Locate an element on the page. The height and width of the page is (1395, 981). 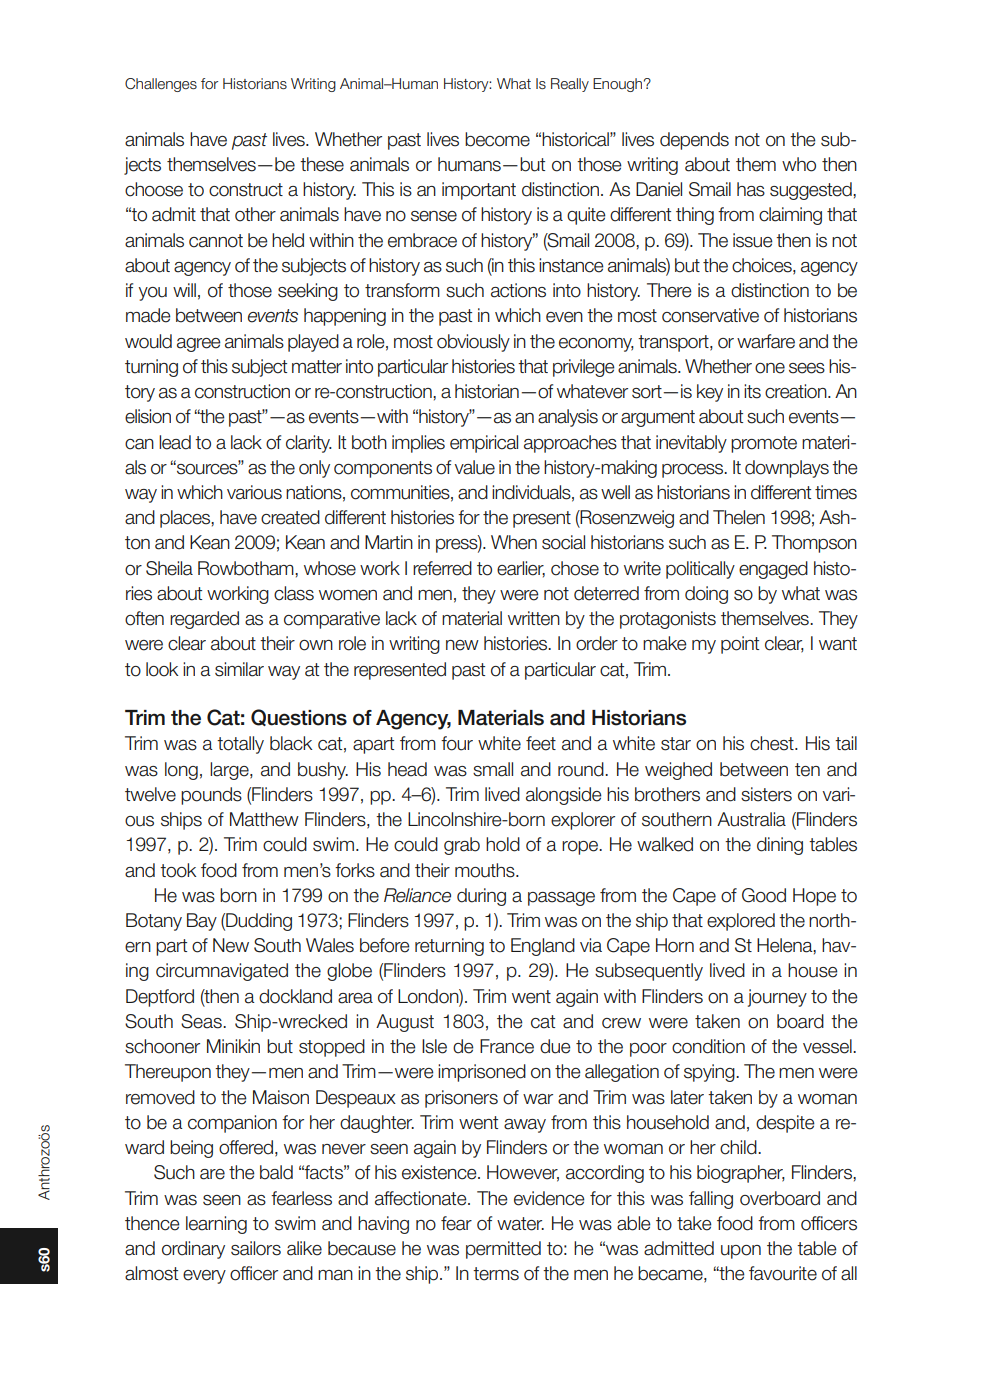
sisters is located at coordinates (766, 794).
